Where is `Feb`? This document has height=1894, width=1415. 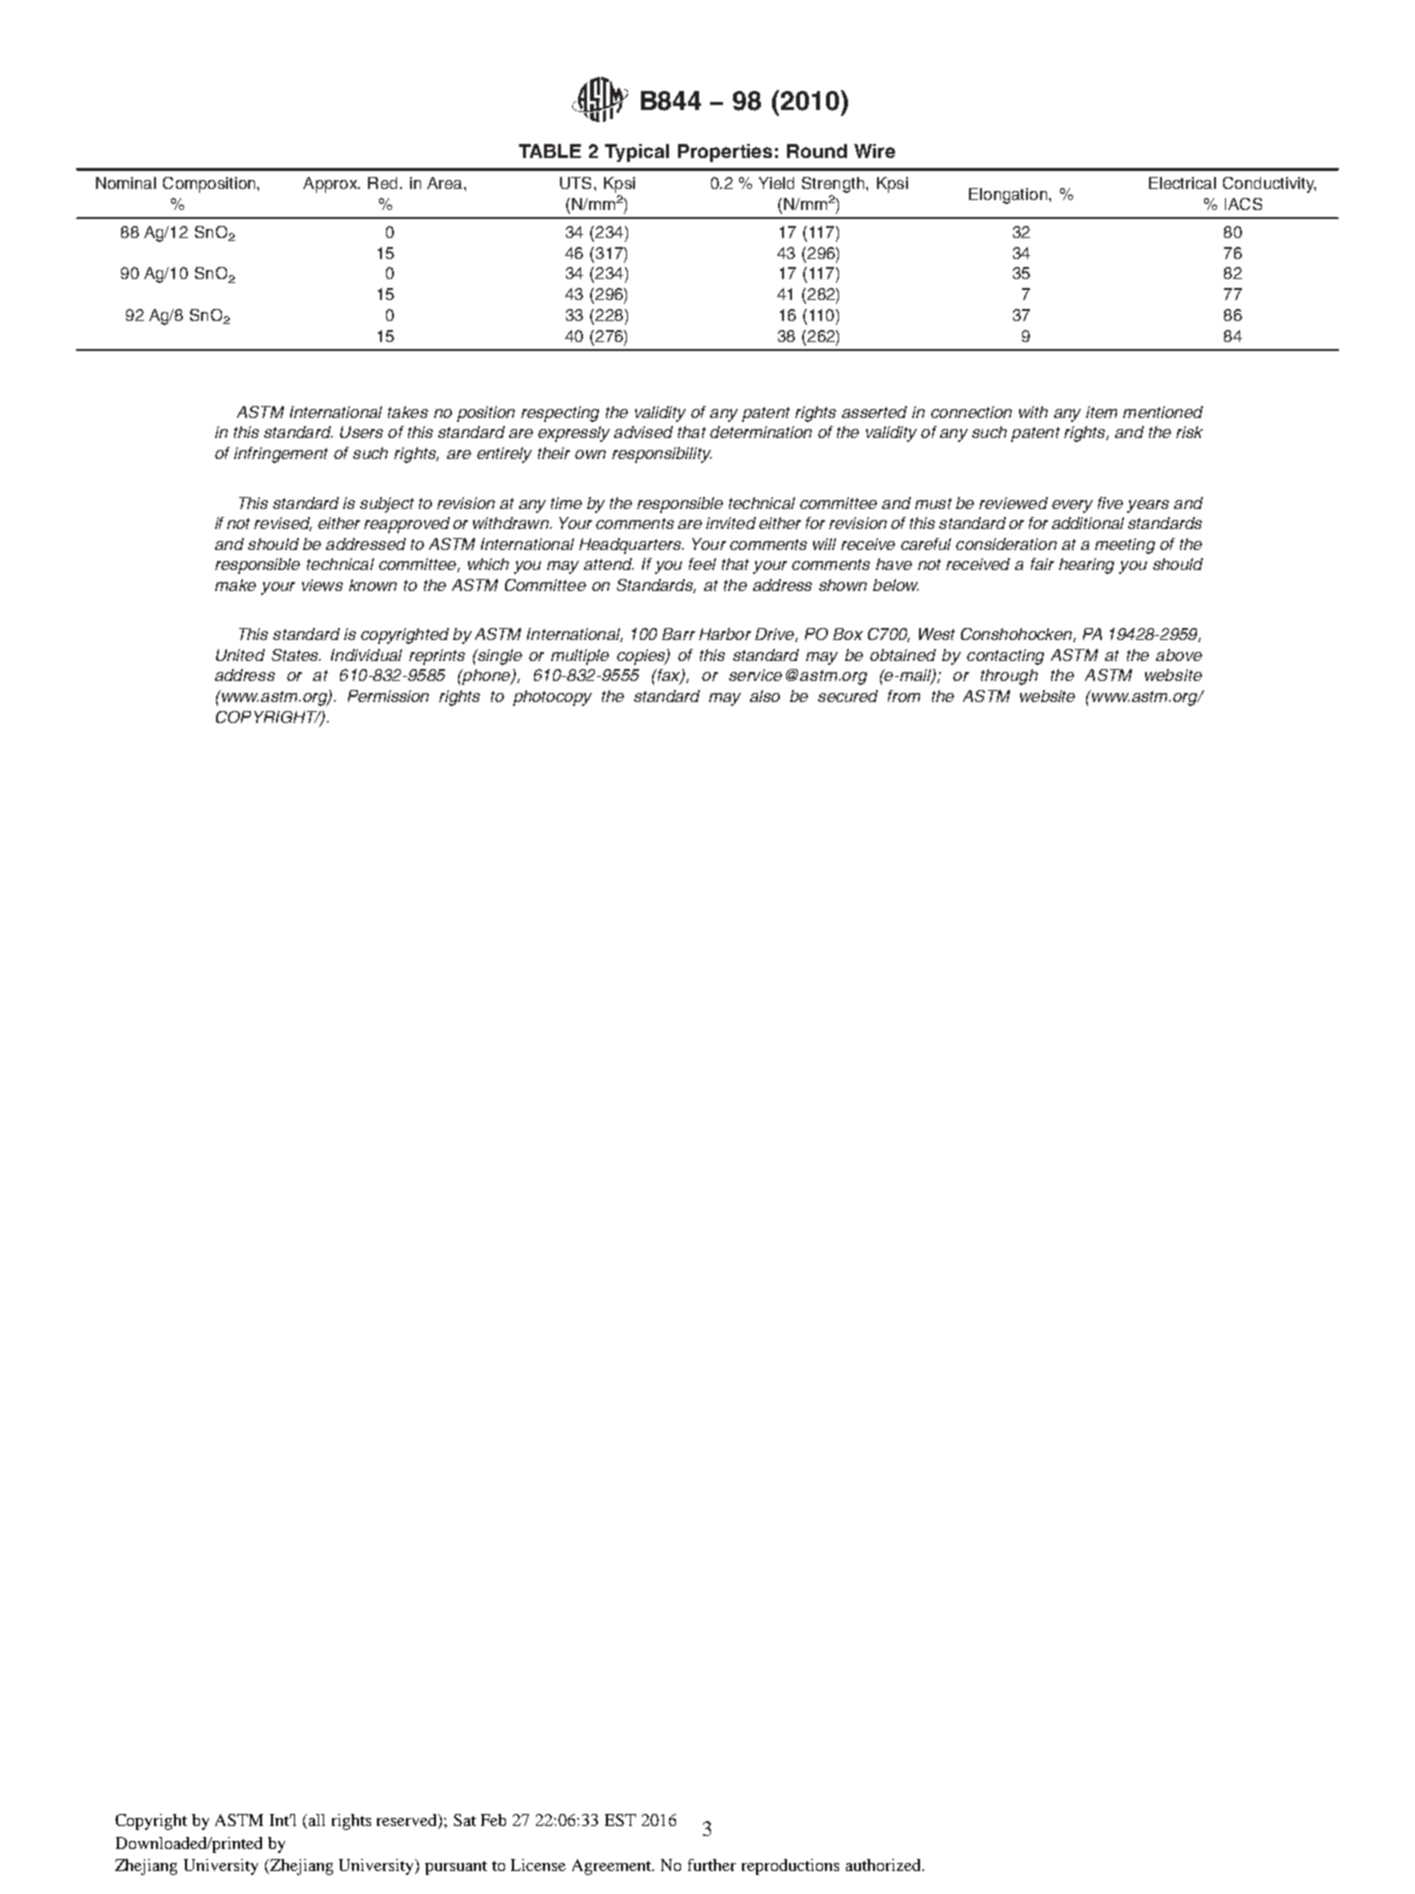
Feb is located at coordinates (493, 1820).
